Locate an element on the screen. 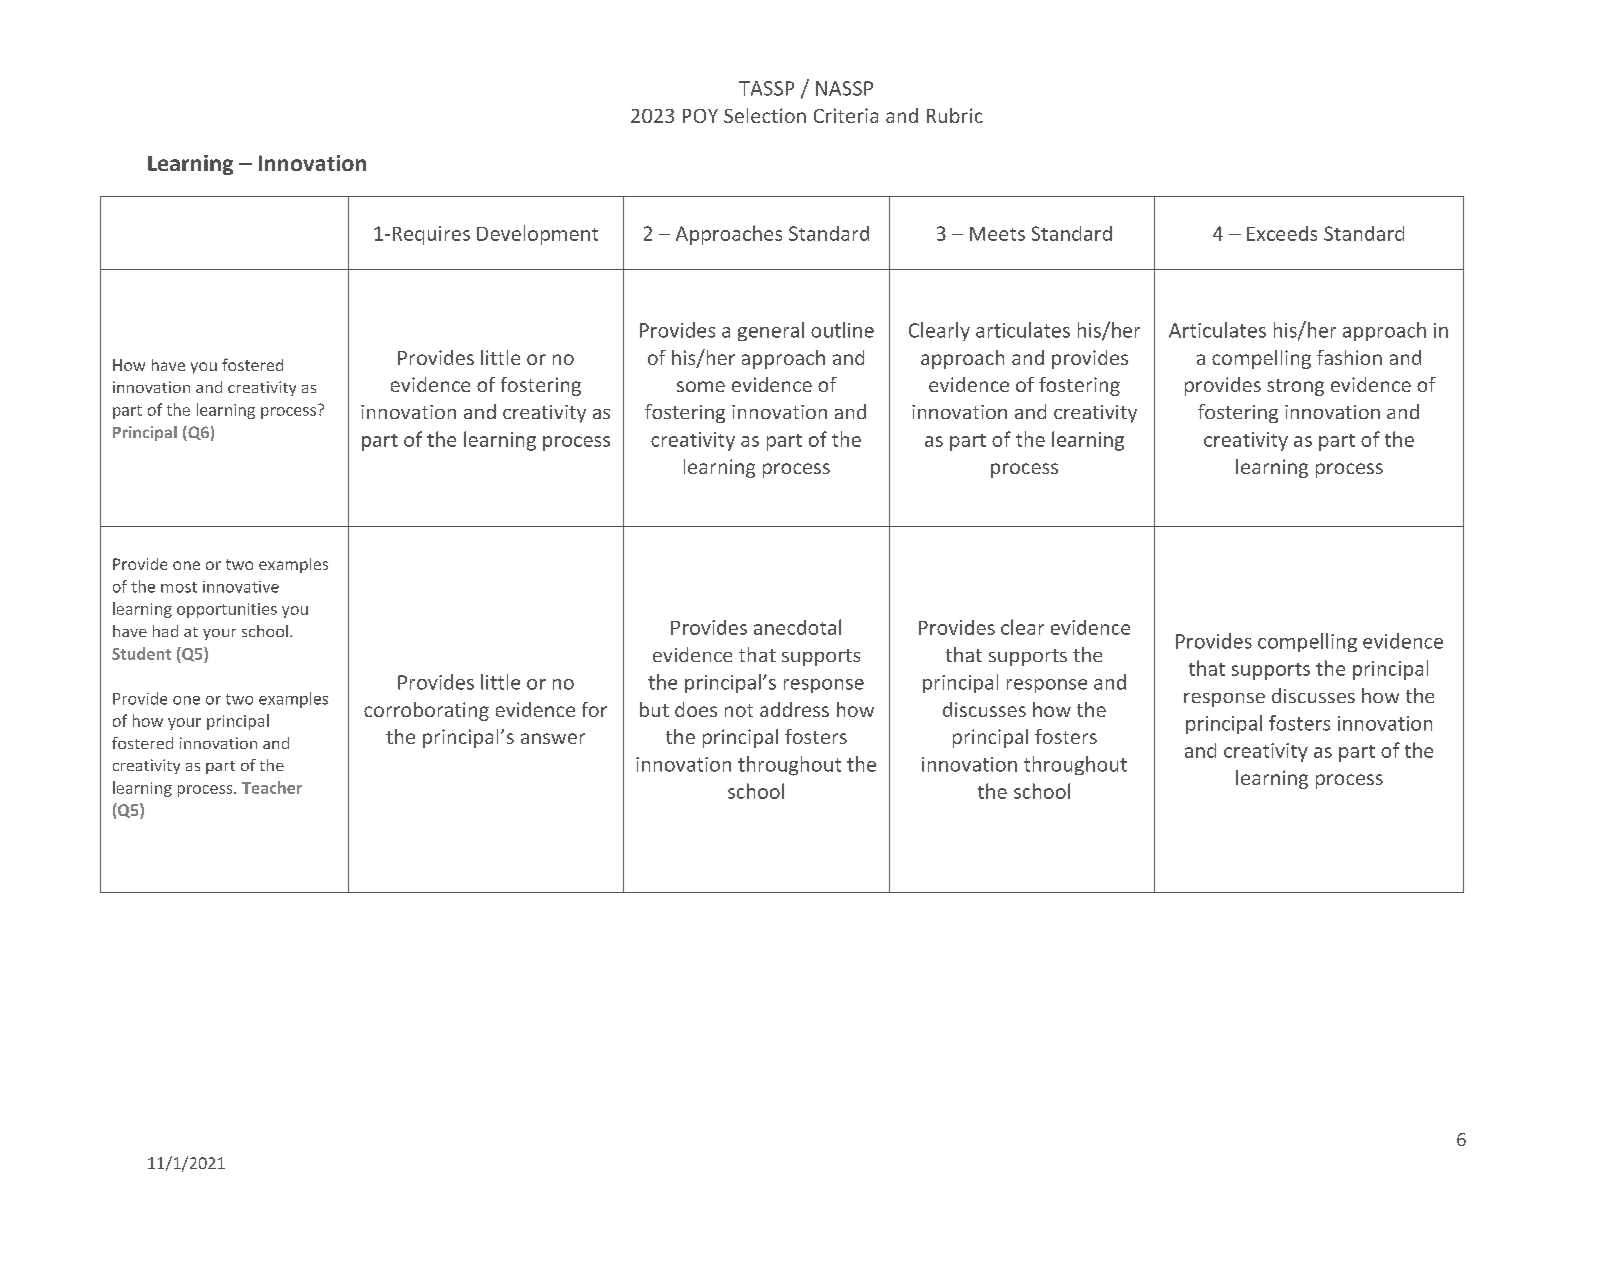  outline is located at coordinates (842, 330).
